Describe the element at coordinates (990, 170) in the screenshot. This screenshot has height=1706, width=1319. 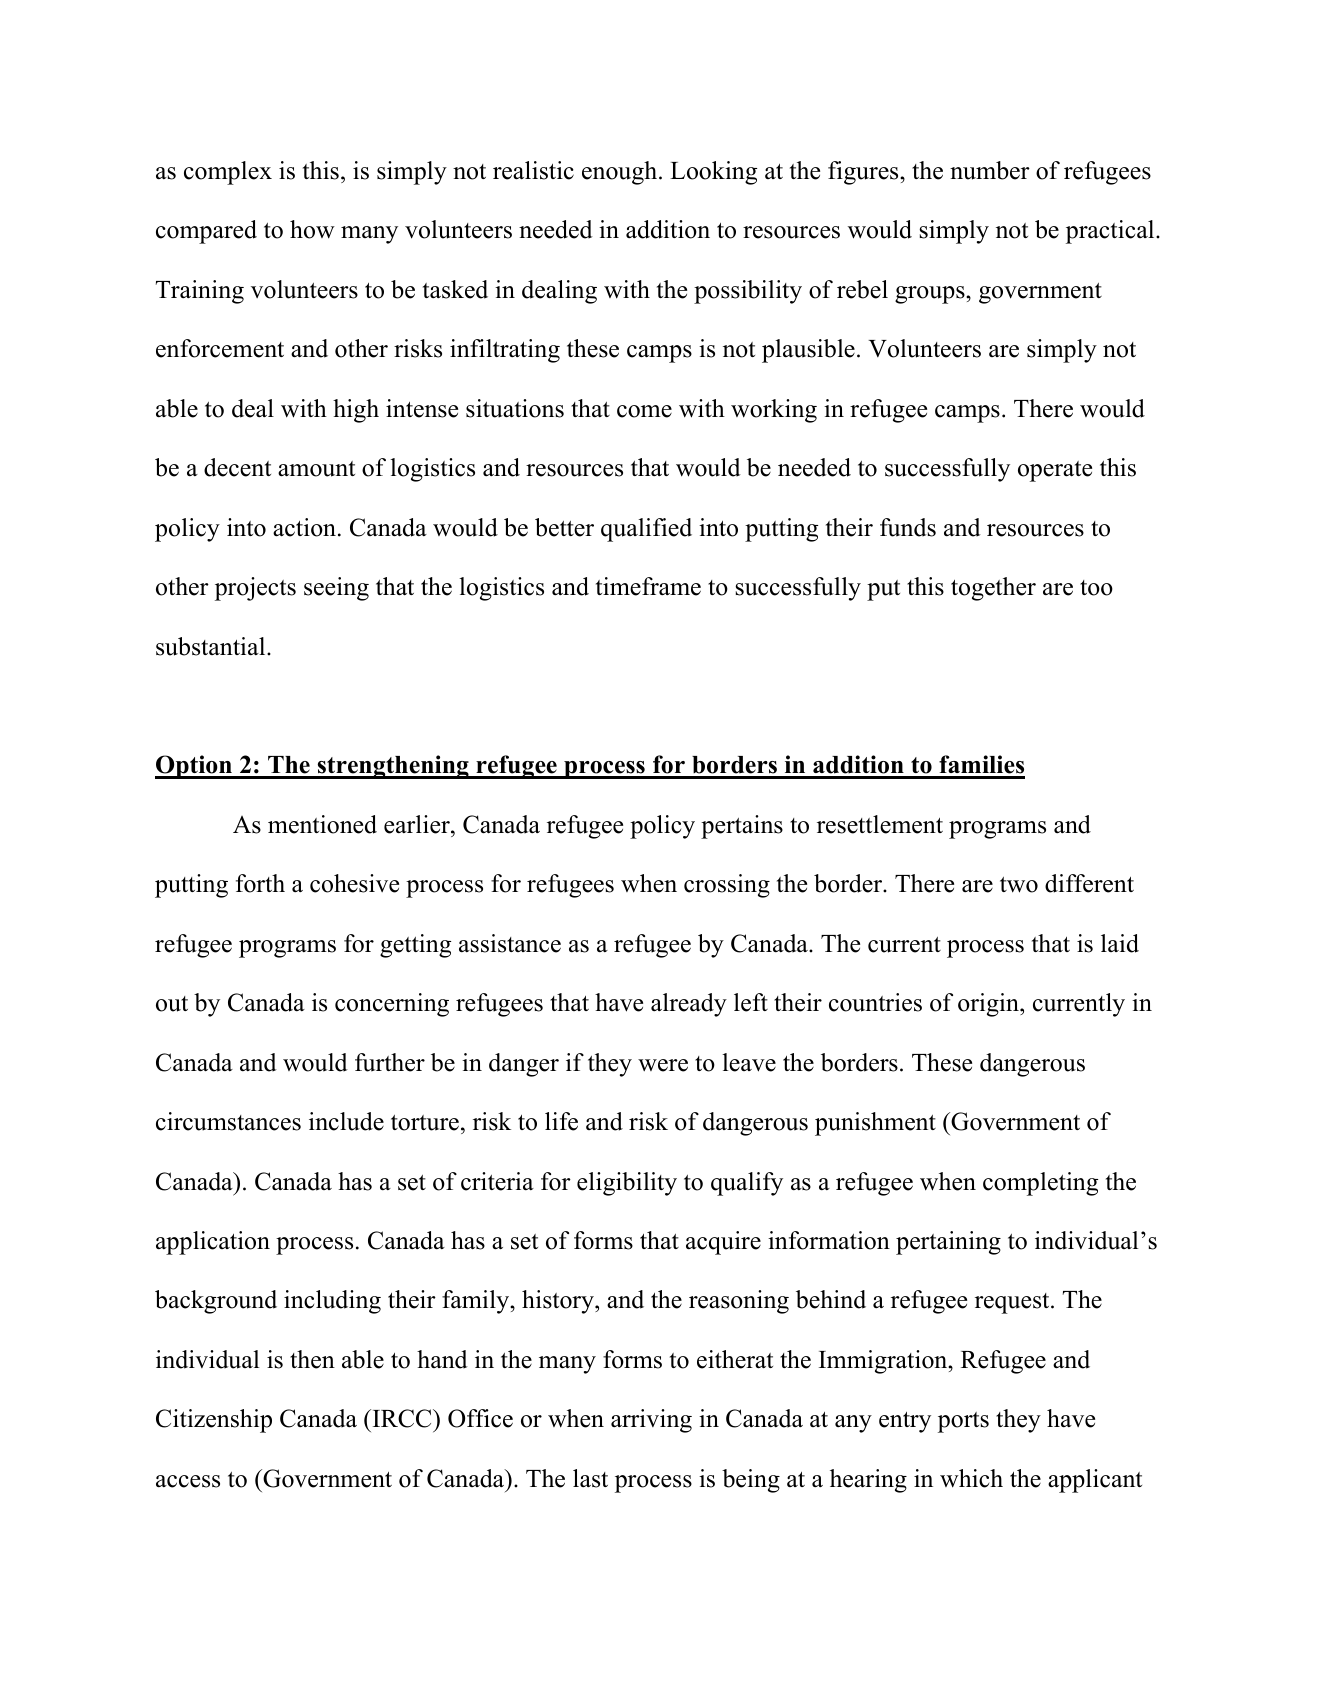
I see `number` at that location.
